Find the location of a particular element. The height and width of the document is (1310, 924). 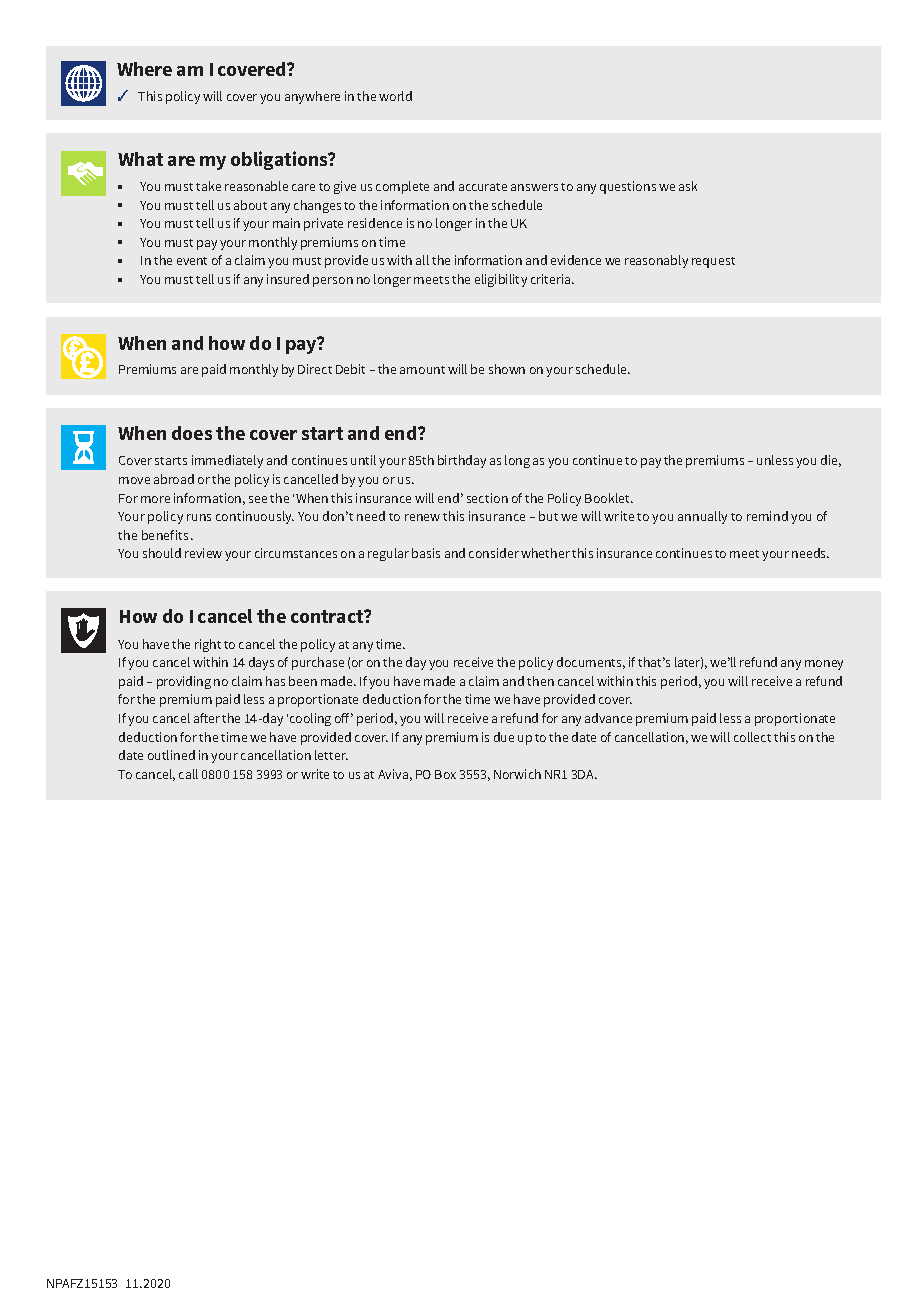

world is located at coordinates (395, 96).
